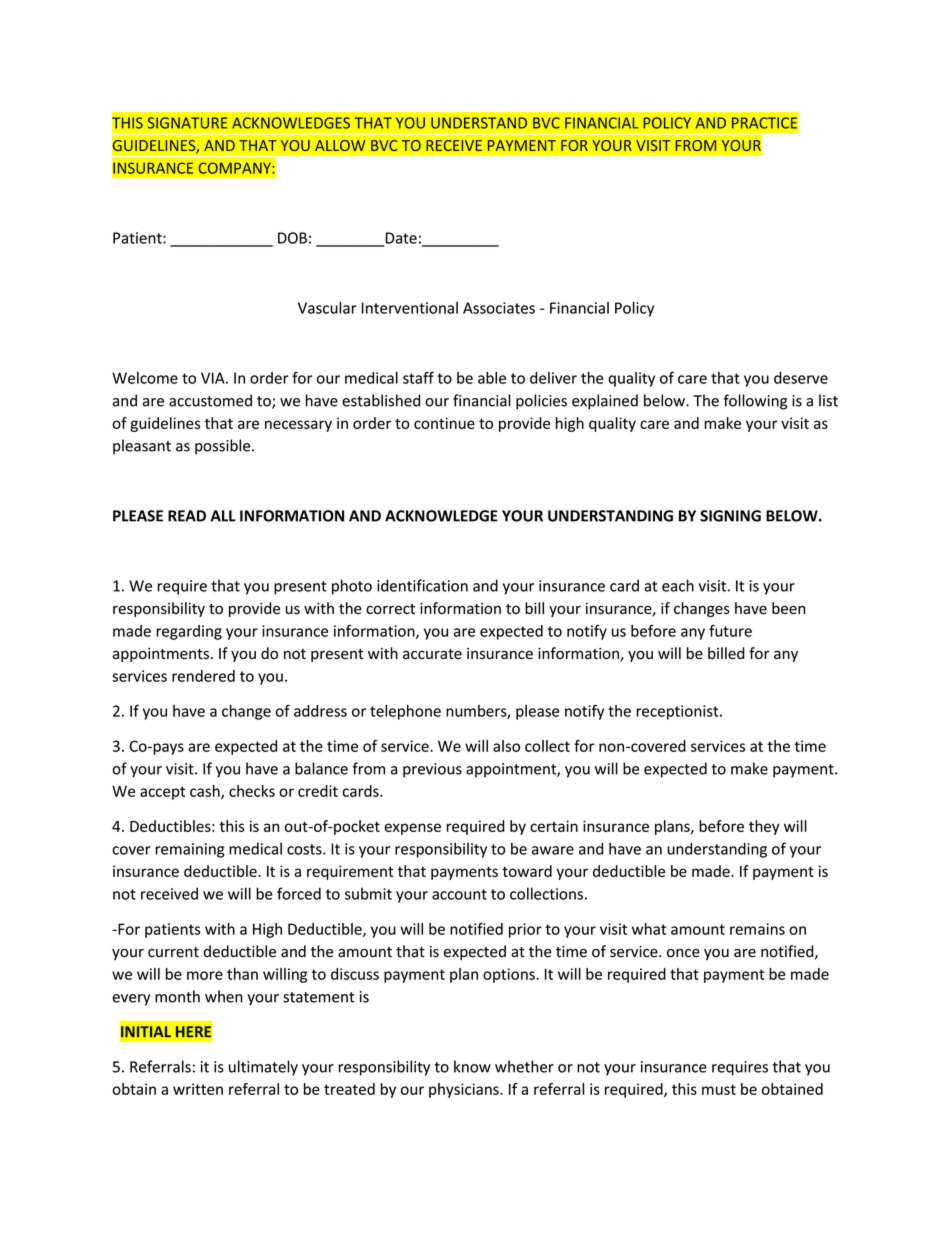 The image size is (952, 1233). What do you see at coordinates (198, 1089) in the screenshot?
I see `written` at bounding box center [198, 1089].
